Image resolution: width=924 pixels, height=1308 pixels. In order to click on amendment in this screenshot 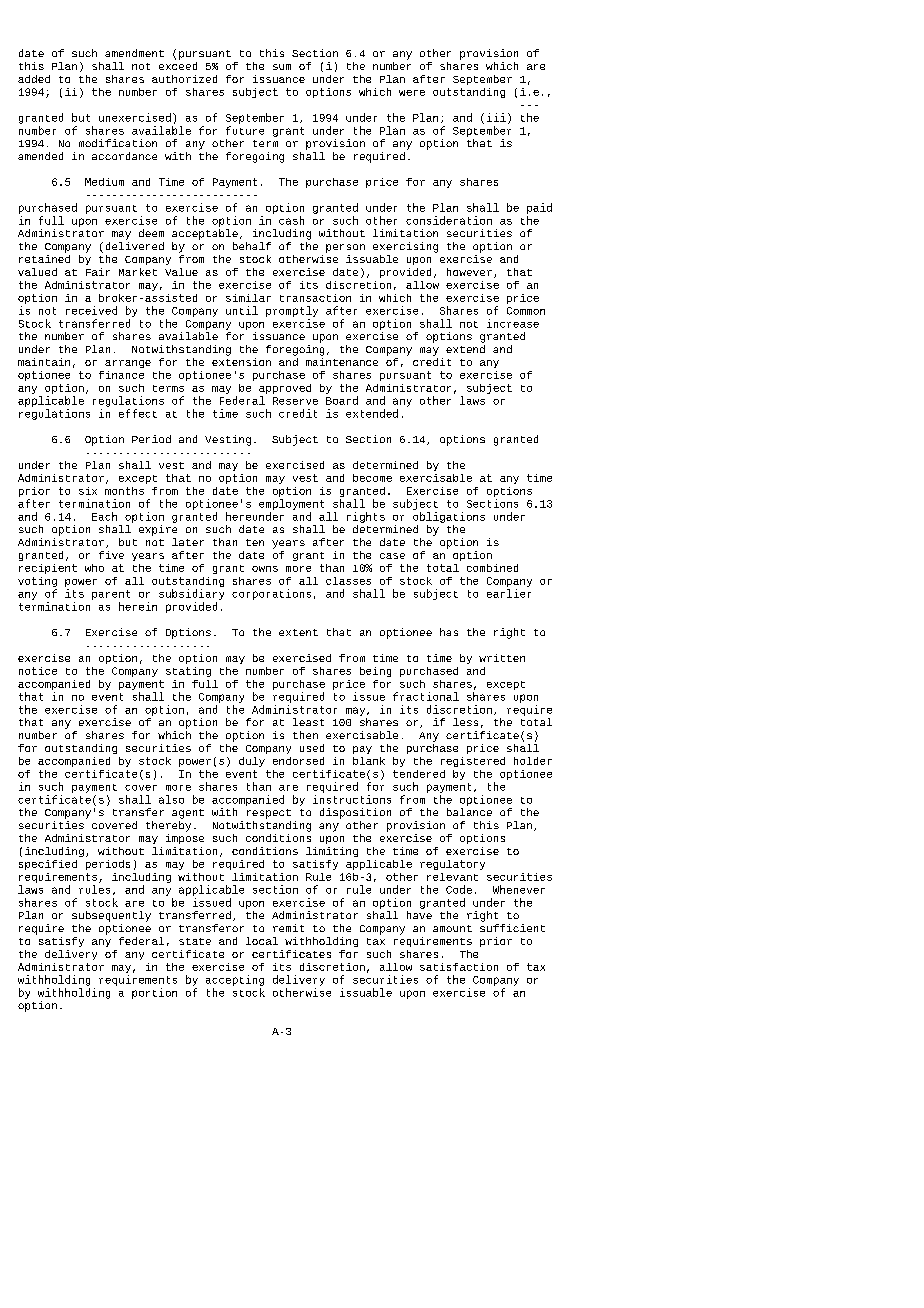, I will do `click(134, 53)`.
